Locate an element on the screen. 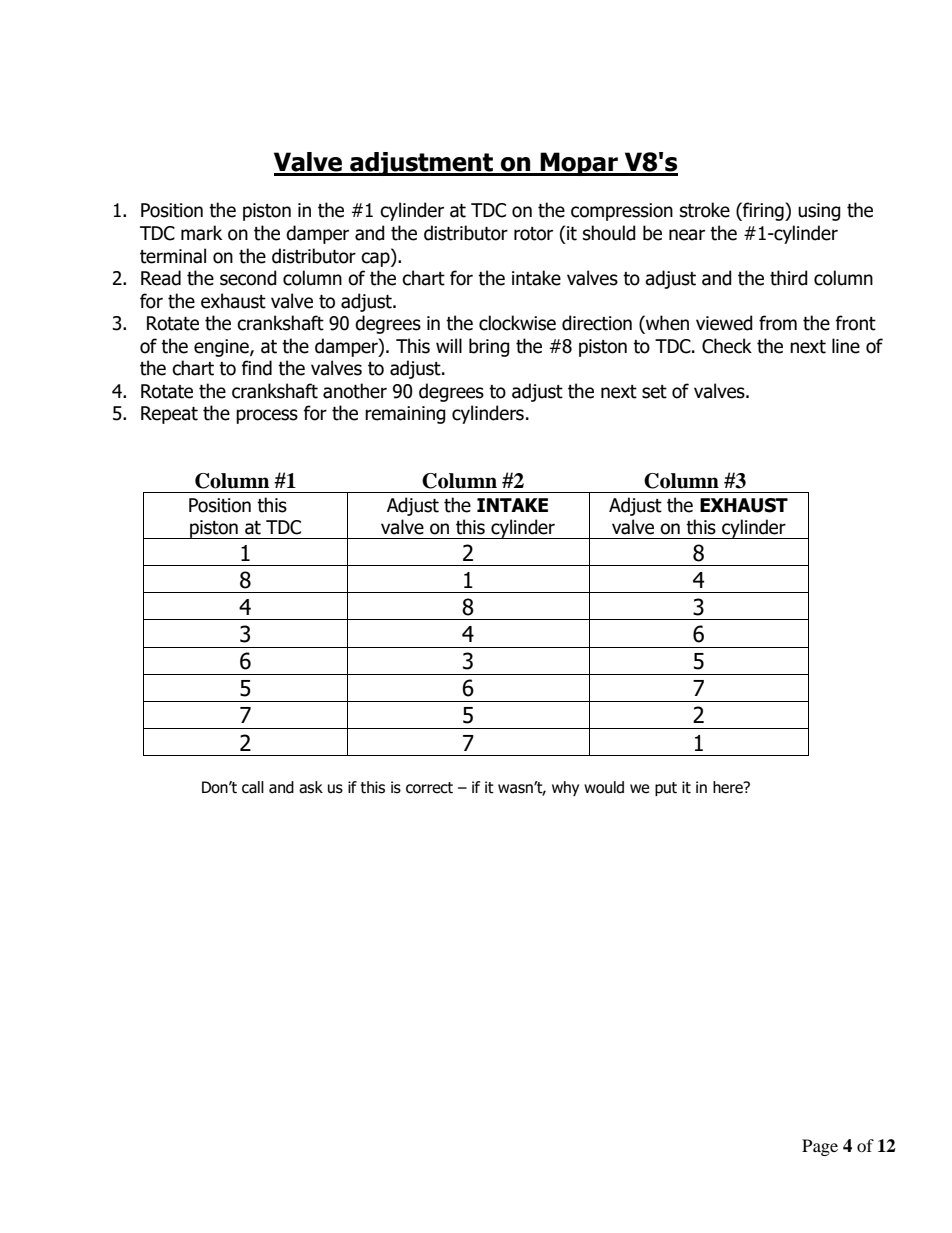 Image resolution: width=952 pixels, height=1233 pixels. process is located at coordinates (267, 416).
